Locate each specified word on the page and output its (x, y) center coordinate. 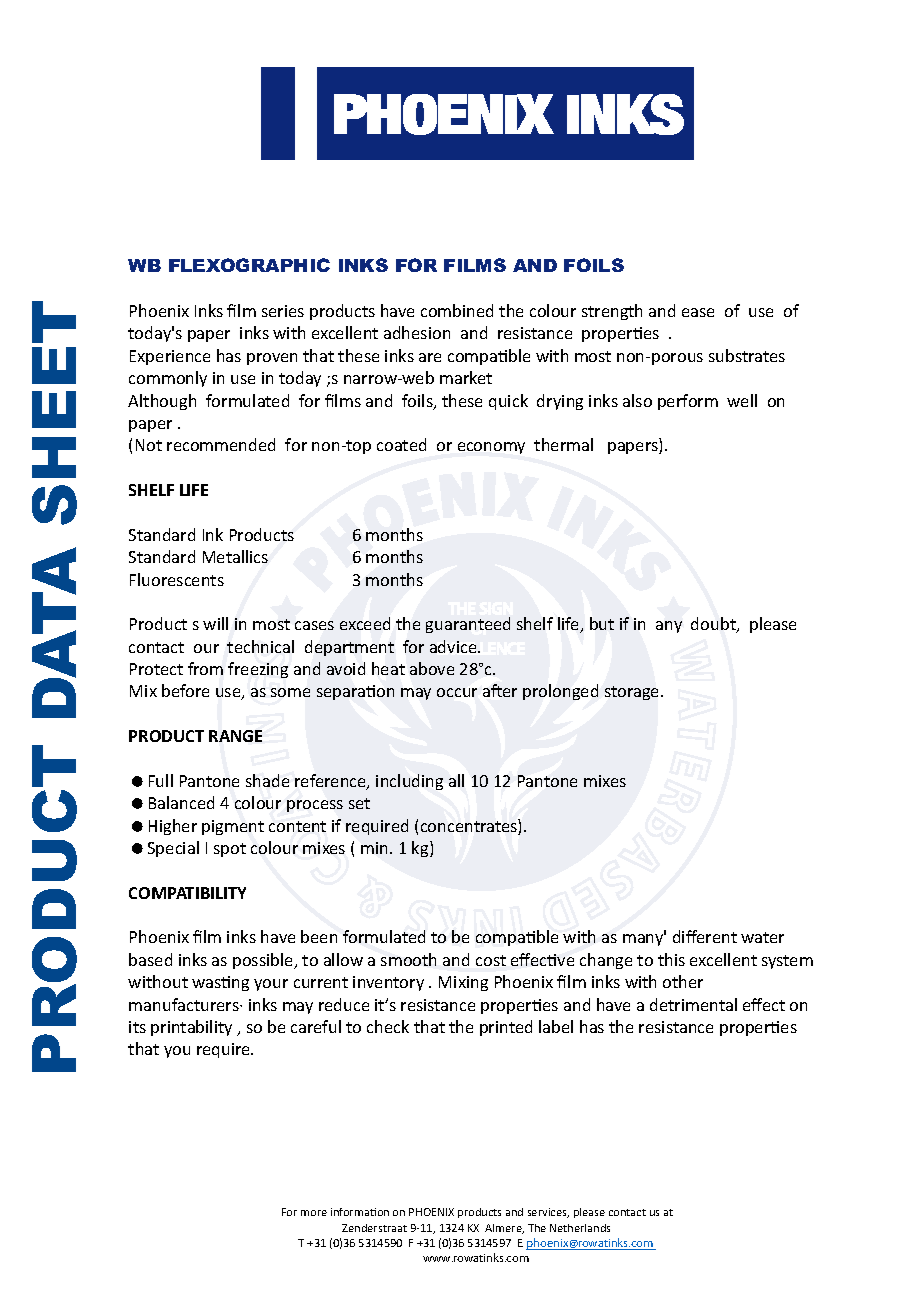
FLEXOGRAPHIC (249, 265)
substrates (747, 355)
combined (457, 310)
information (360, 1212)
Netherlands (580, 1228)
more (314, 1213)
